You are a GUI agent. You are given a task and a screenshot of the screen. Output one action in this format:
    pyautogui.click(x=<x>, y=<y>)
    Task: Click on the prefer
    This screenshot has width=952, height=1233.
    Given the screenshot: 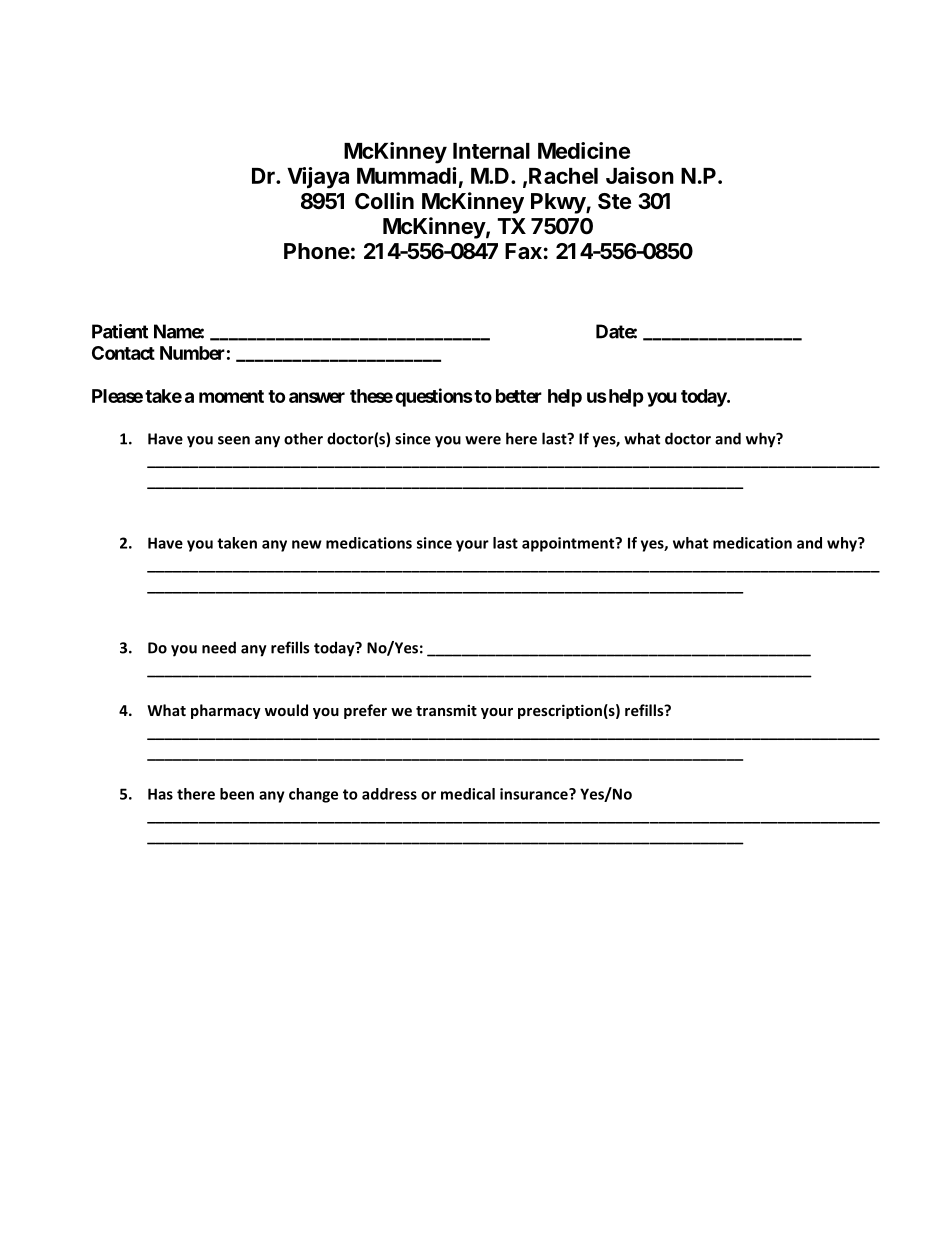 What is the action you would take?
    pyautogui.click(x=365, y=711)
